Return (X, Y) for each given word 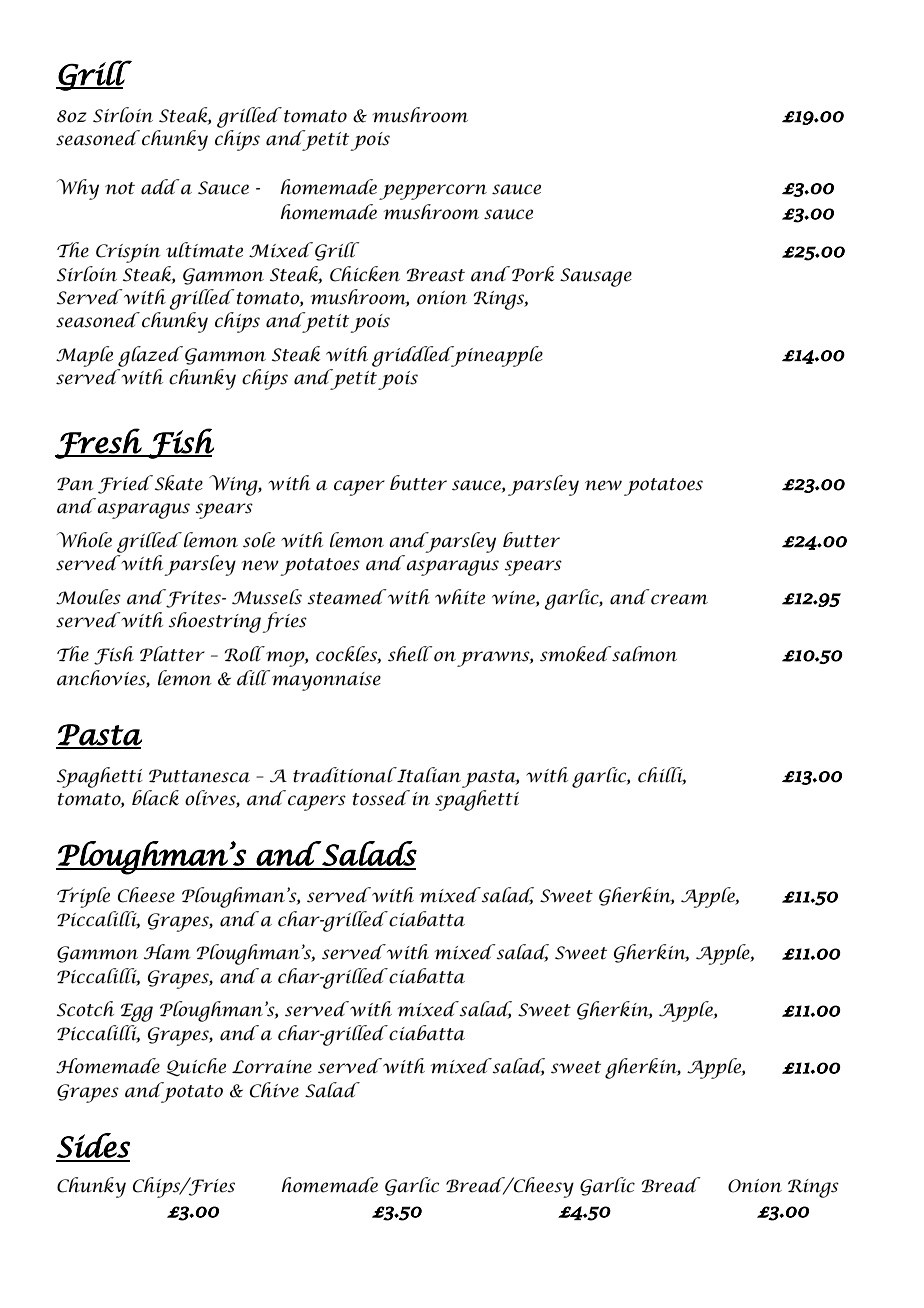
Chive (274, 1090)
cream (679, 599)
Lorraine (272, 1067)
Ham (167, 952)
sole (259, 540)
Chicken (365, 274)
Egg (137, 1012)
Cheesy (543, 1187)
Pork (533, 274)
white (460, 597)
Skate (177, 483)
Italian (428, 775)
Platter (172, 654)
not (120, 188)
